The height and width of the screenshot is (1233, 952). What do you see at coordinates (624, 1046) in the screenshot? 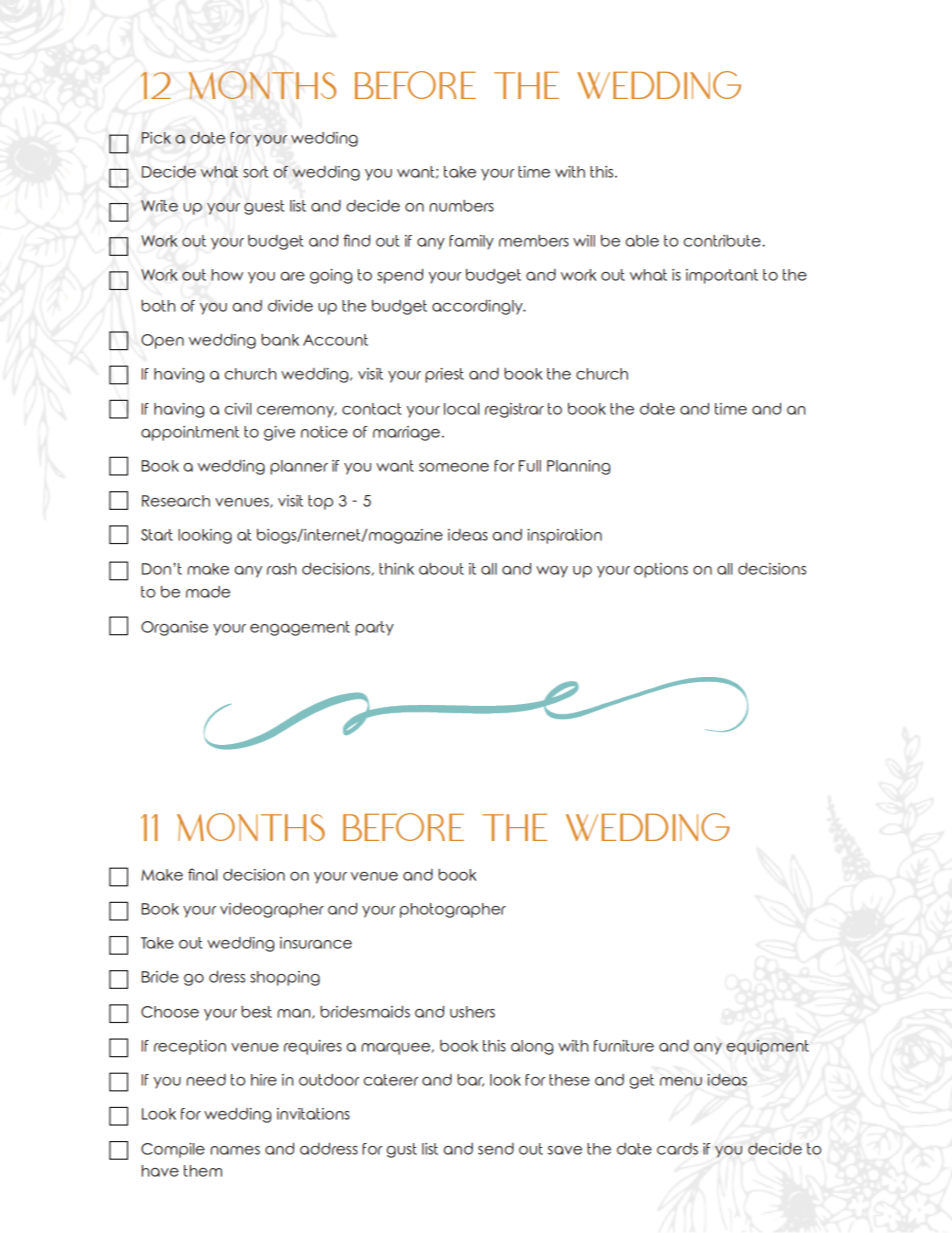
I see `furniture` at bounding box center [624, 1046].
